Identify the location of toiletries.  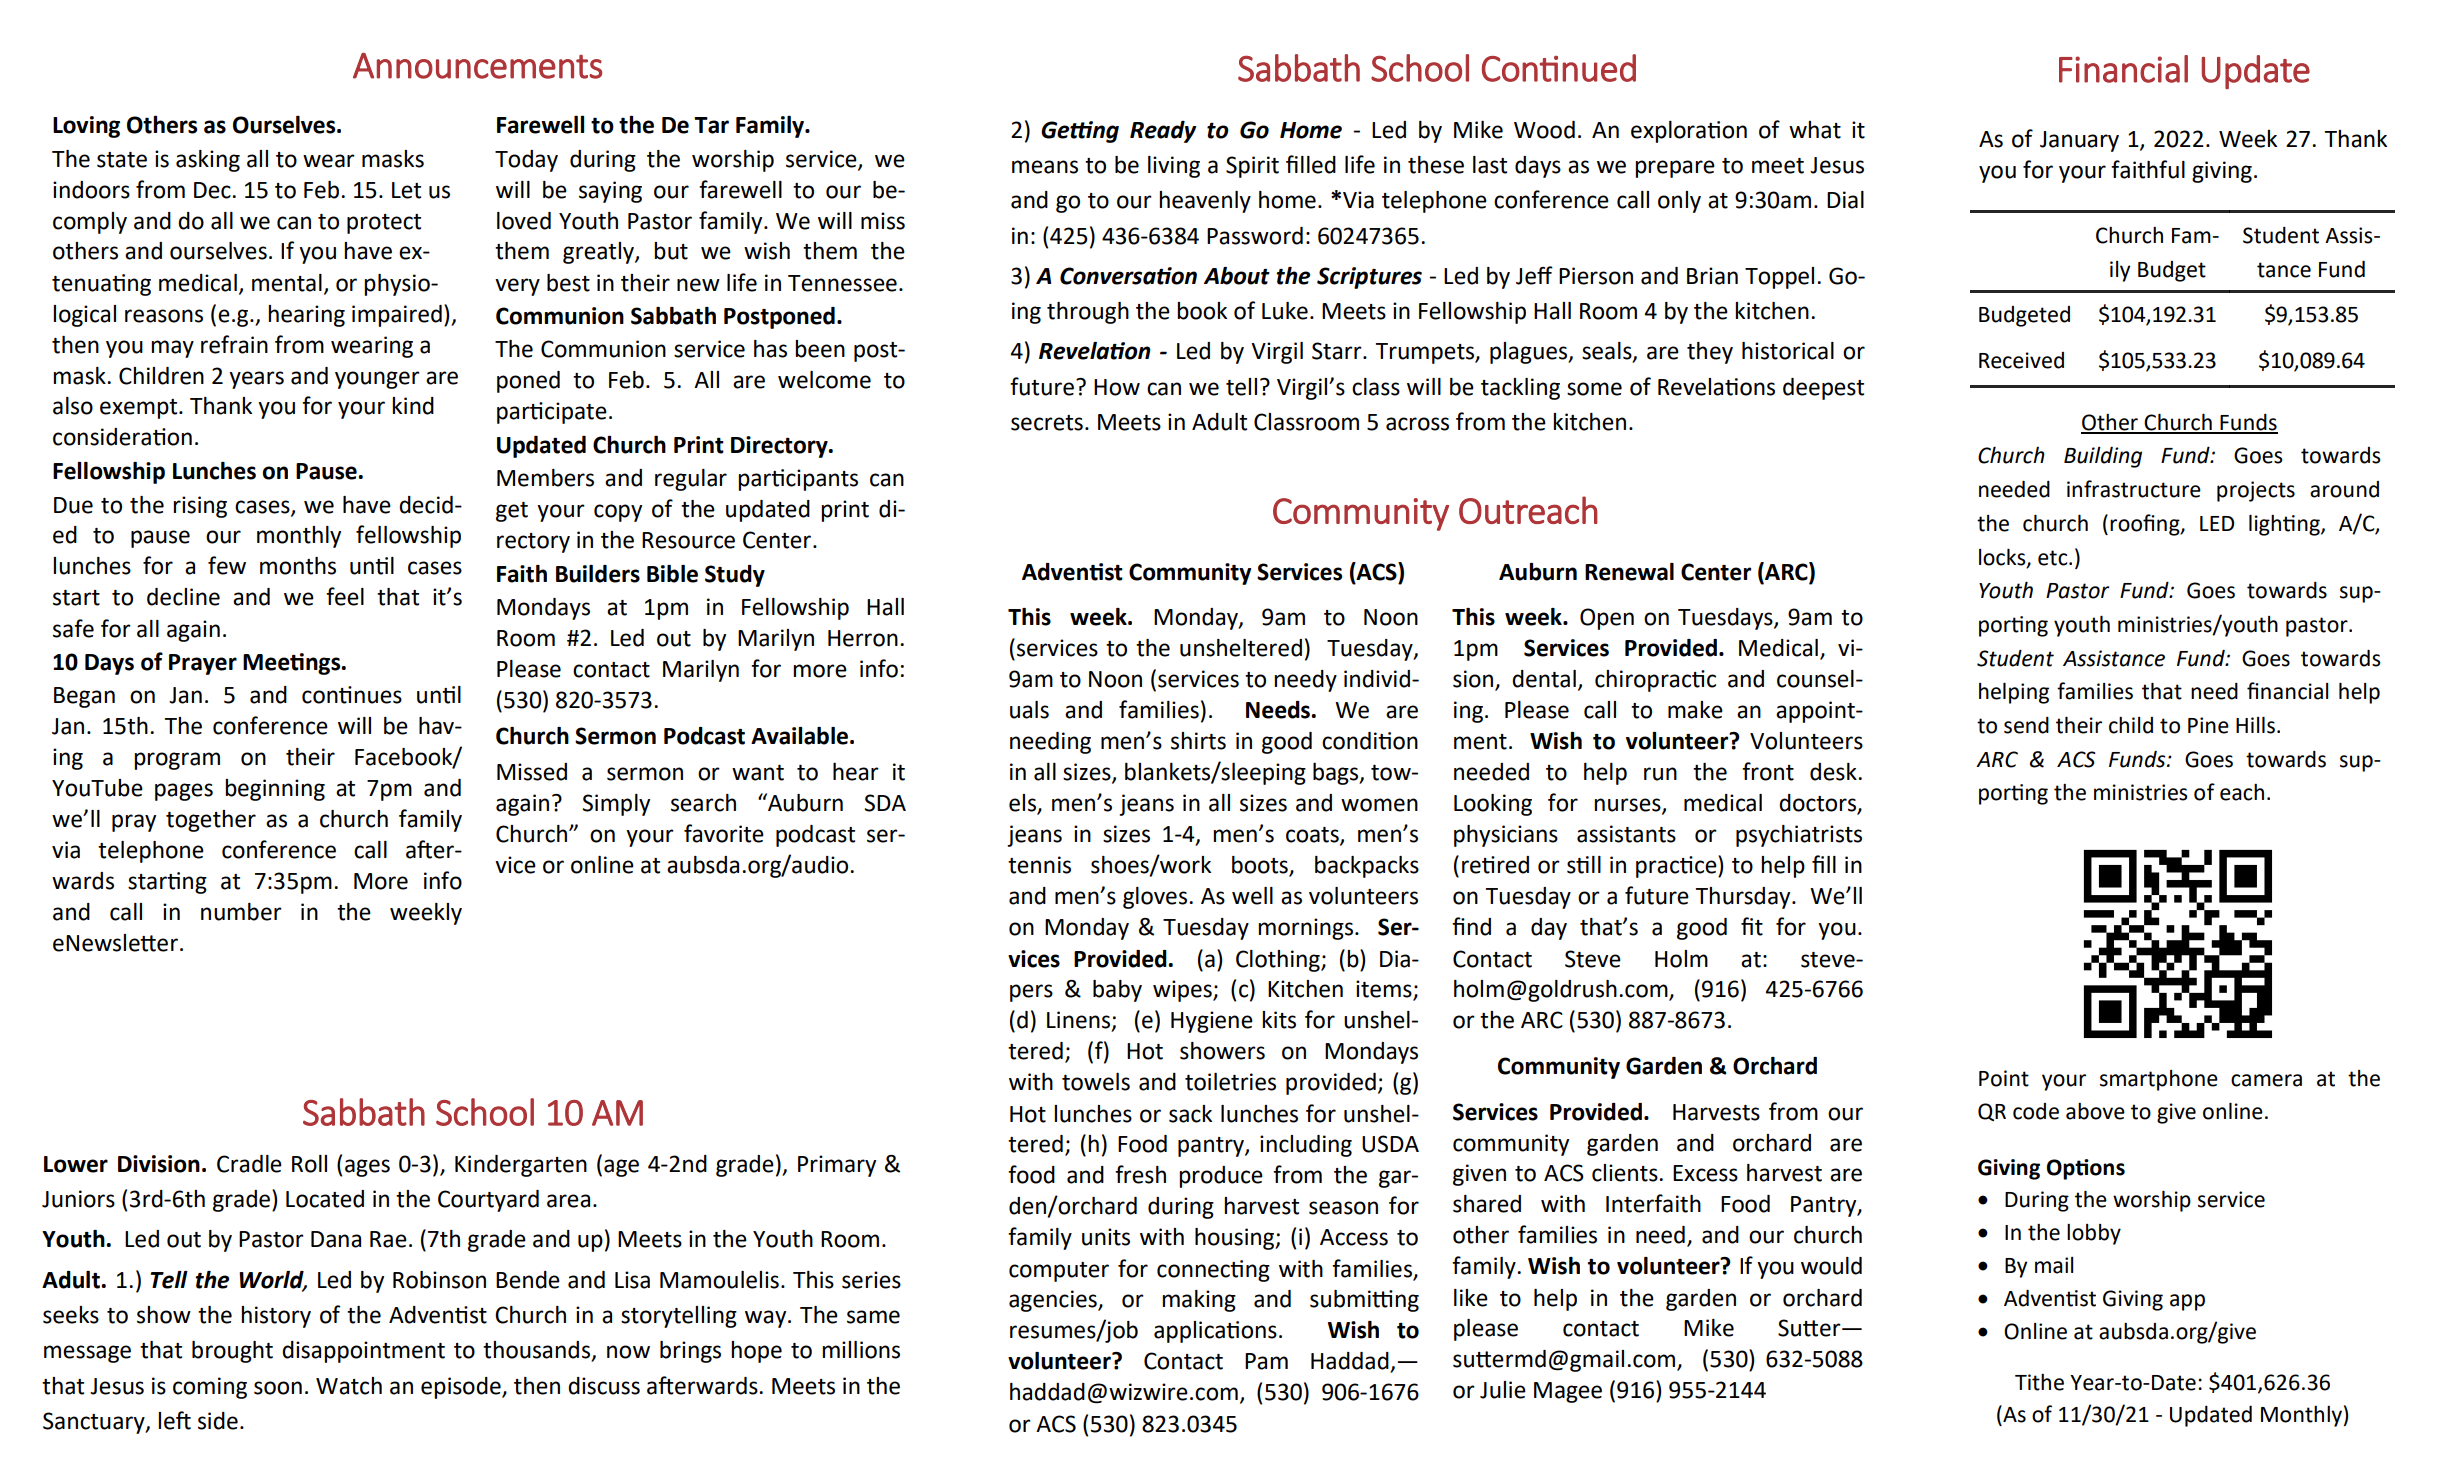
(1230, 1081).
